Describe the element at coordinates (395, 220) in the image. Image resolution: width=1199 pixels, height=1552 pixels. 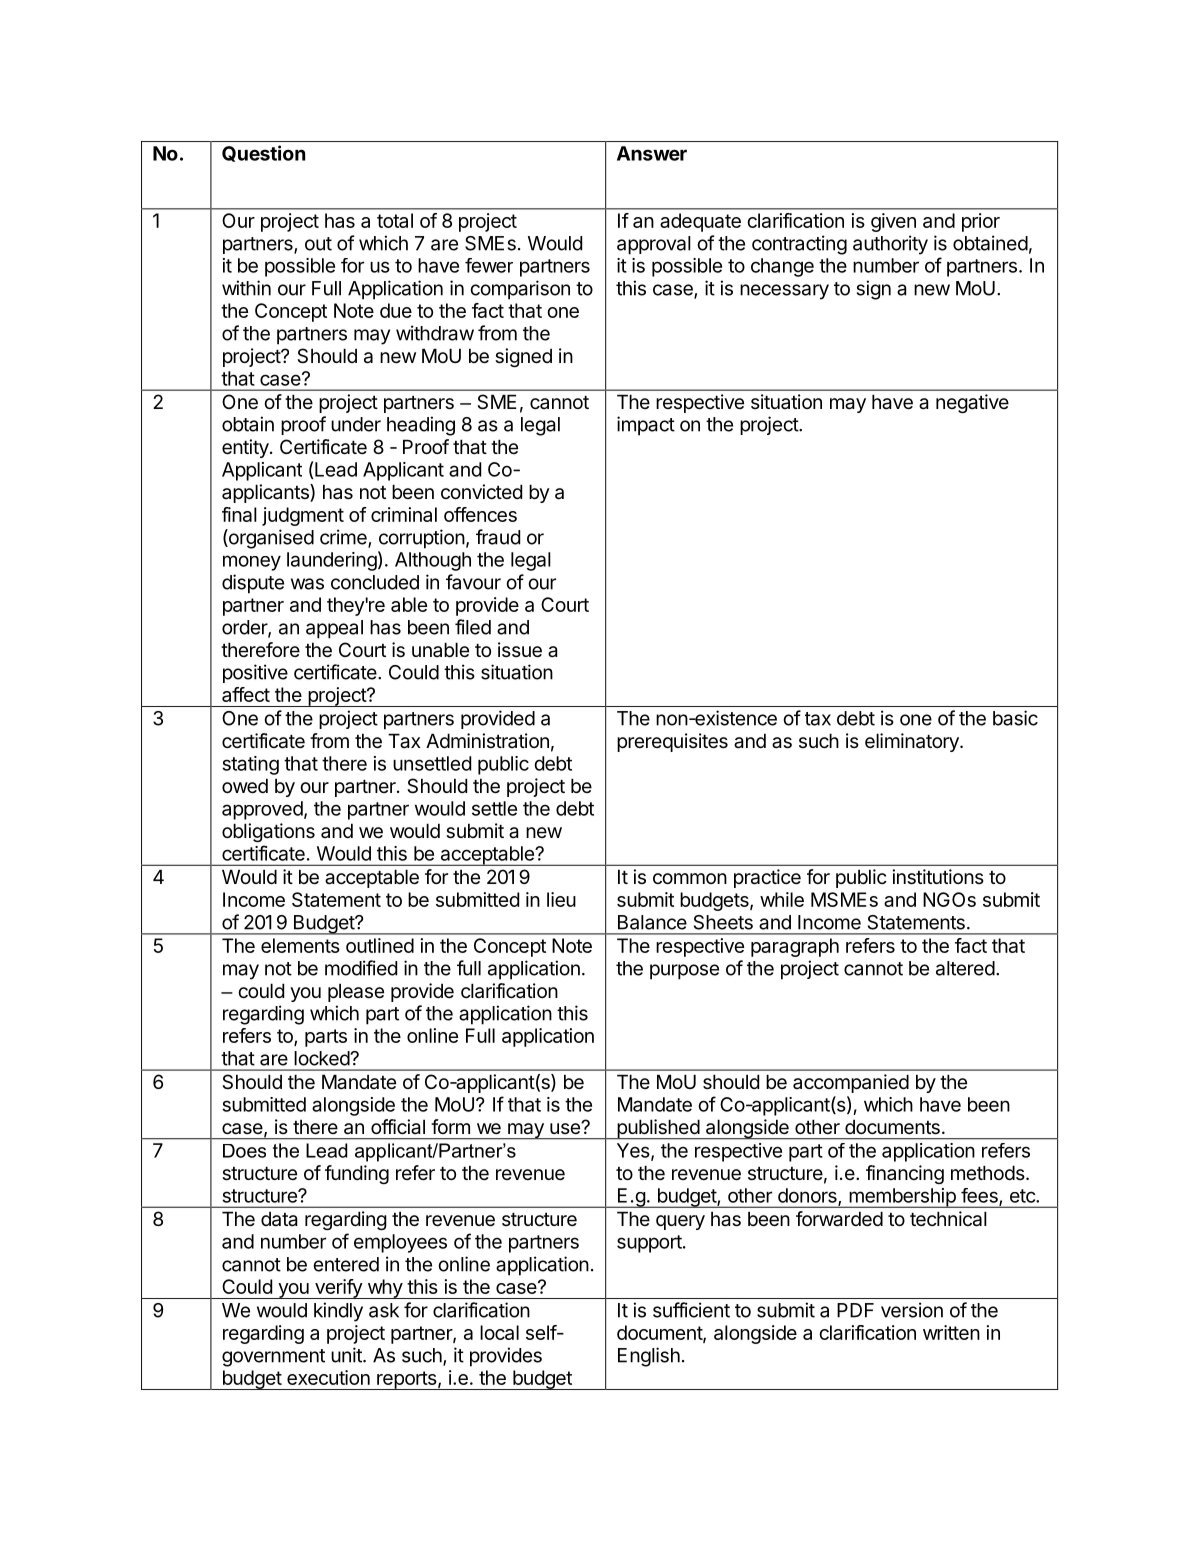
I see `total` at that location.
